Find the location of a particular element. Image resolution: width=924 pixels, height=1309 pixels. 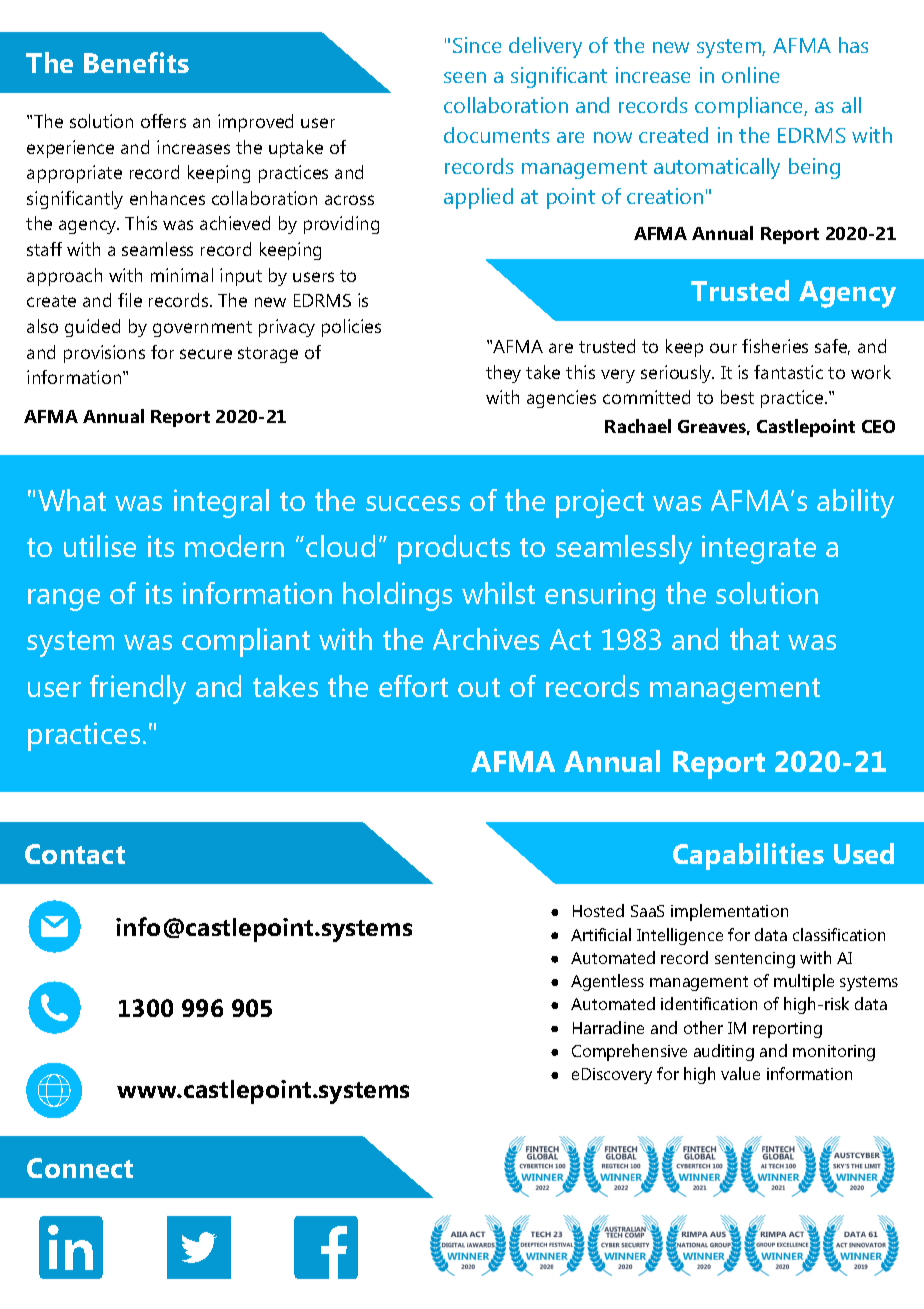

Hosted is located at coordinates (598, 910).
